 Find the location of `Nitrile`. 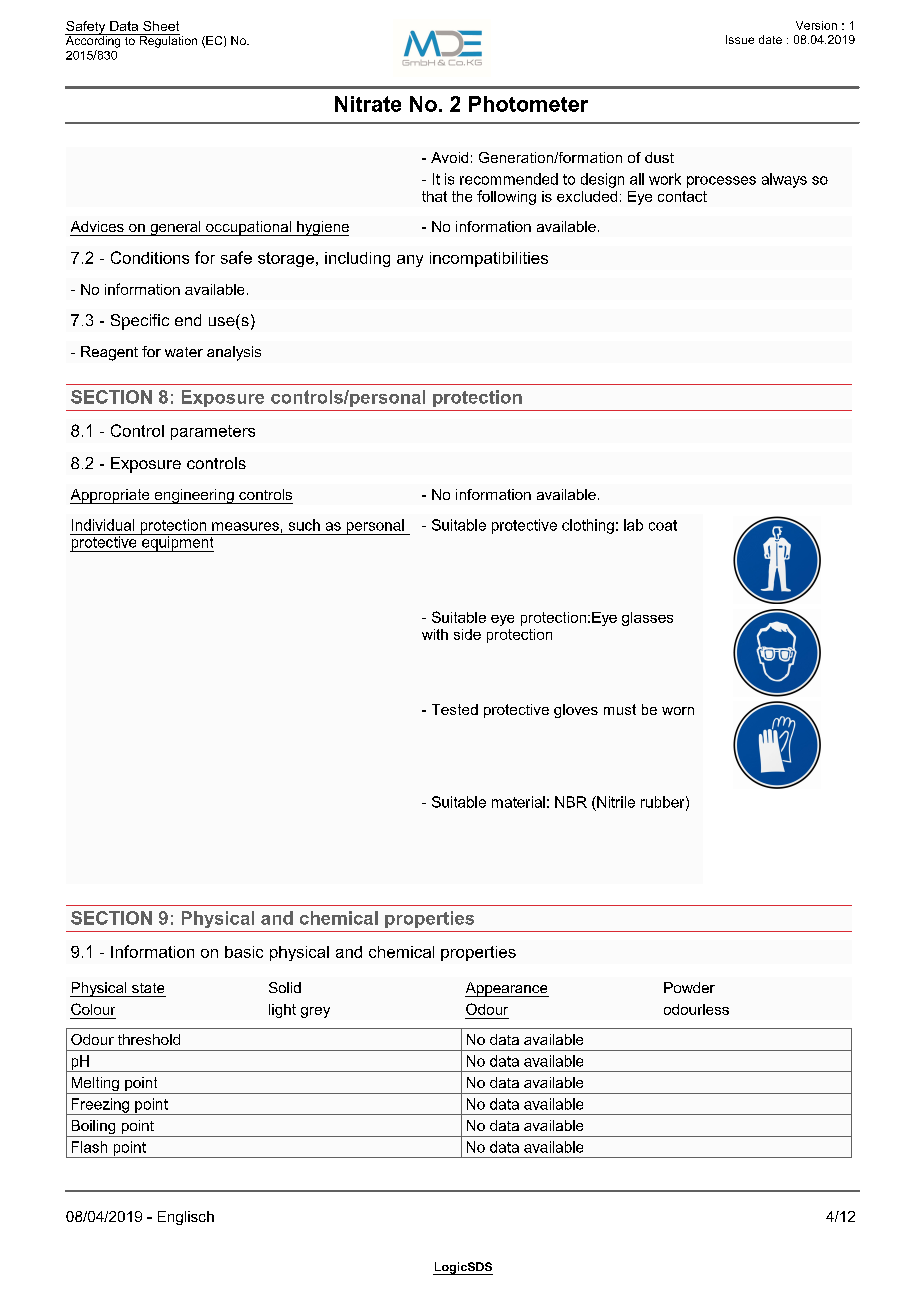

Nitrile is located at coordinates (615, 802).
